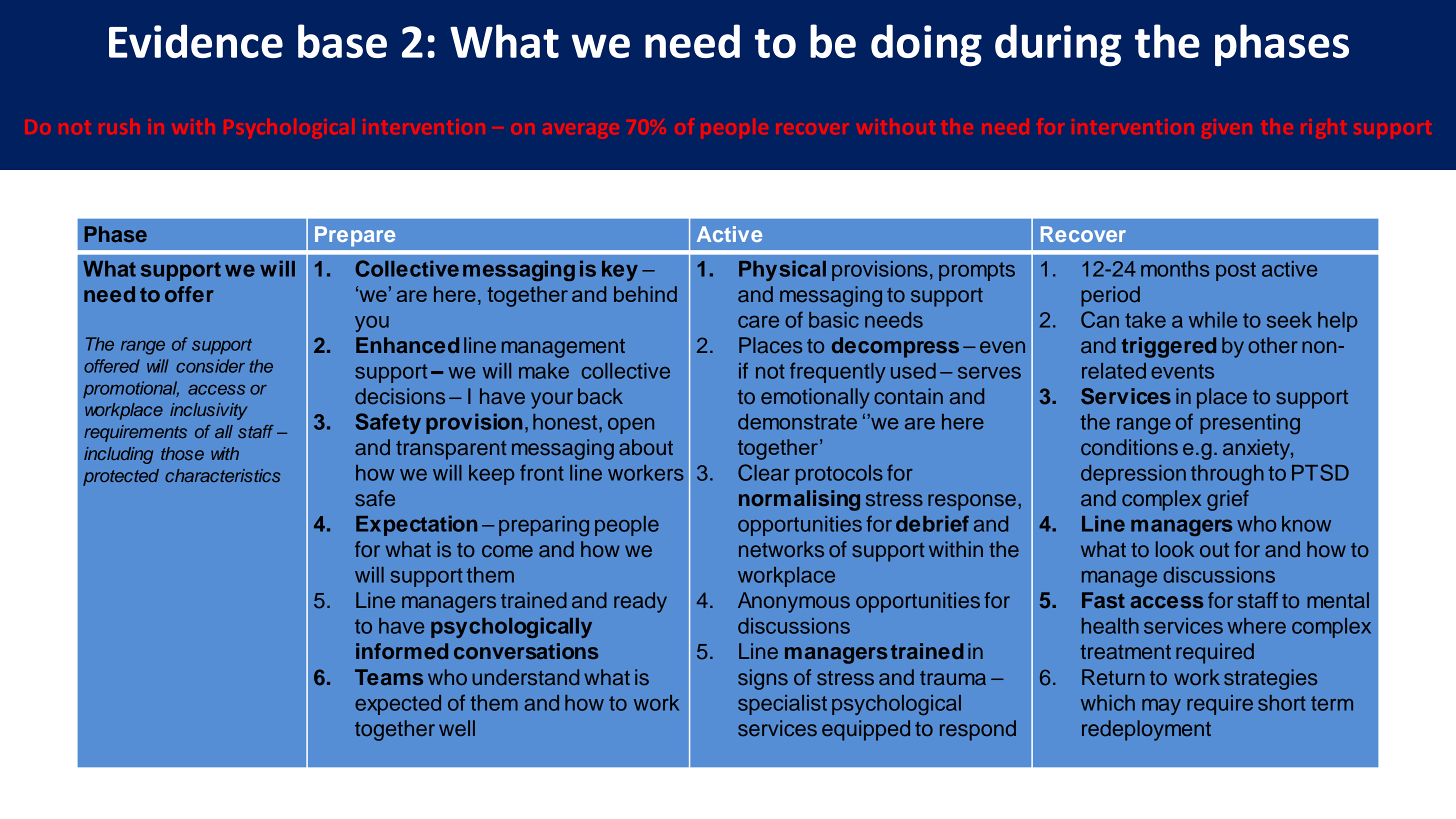  Describe the element at coordinates (210, 366) in the page. I see `consider` at that location.
